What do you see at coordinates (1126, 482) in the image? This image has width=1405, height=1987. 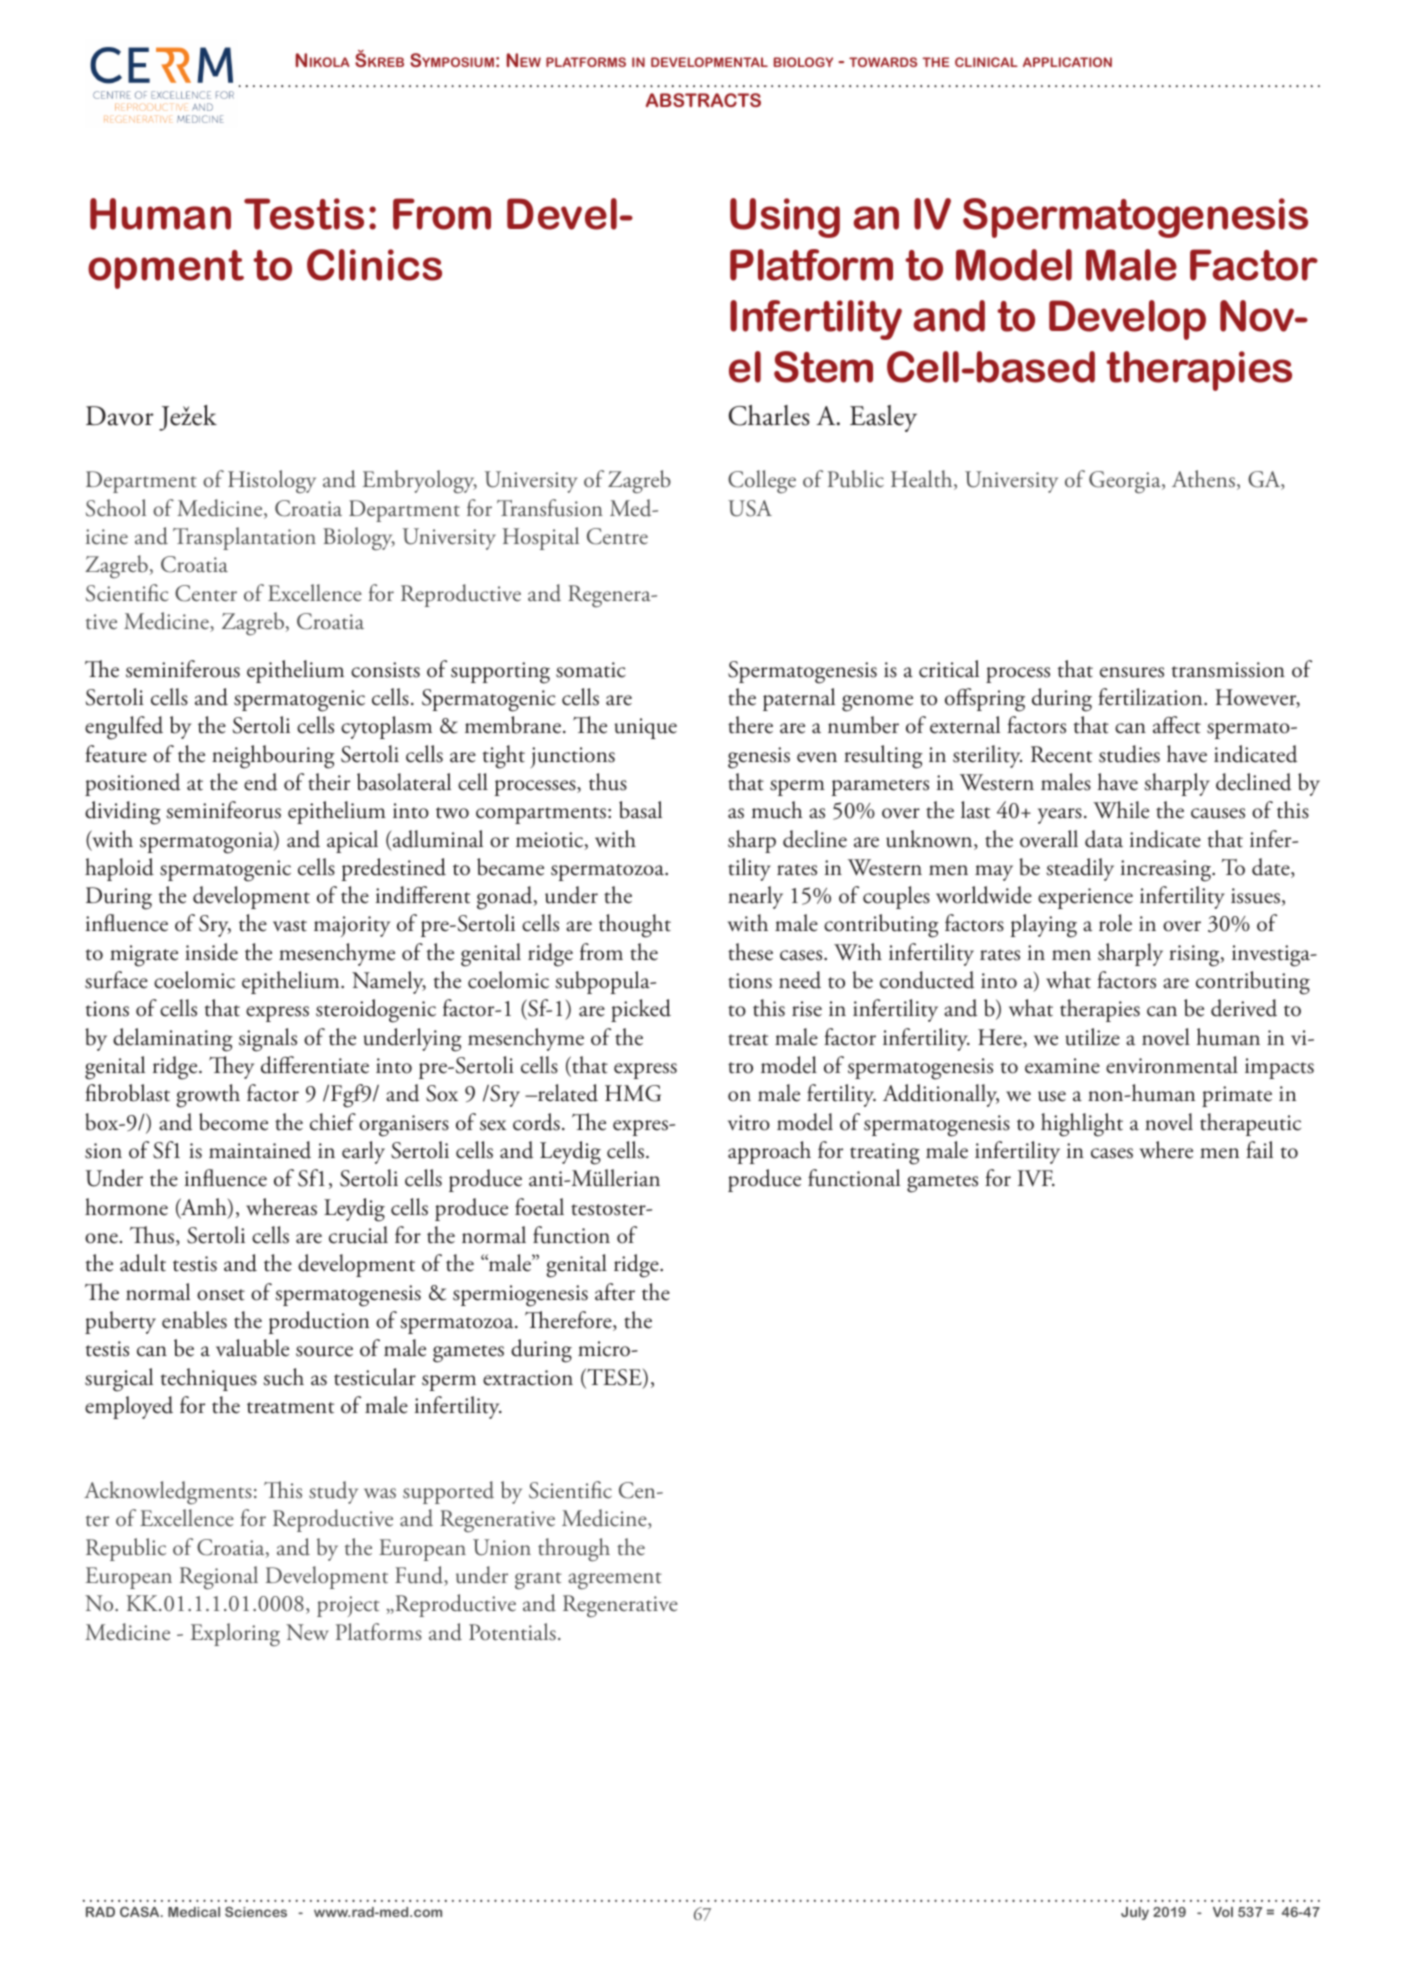 I see `Georgia` at bounding box center [1126, 482].
